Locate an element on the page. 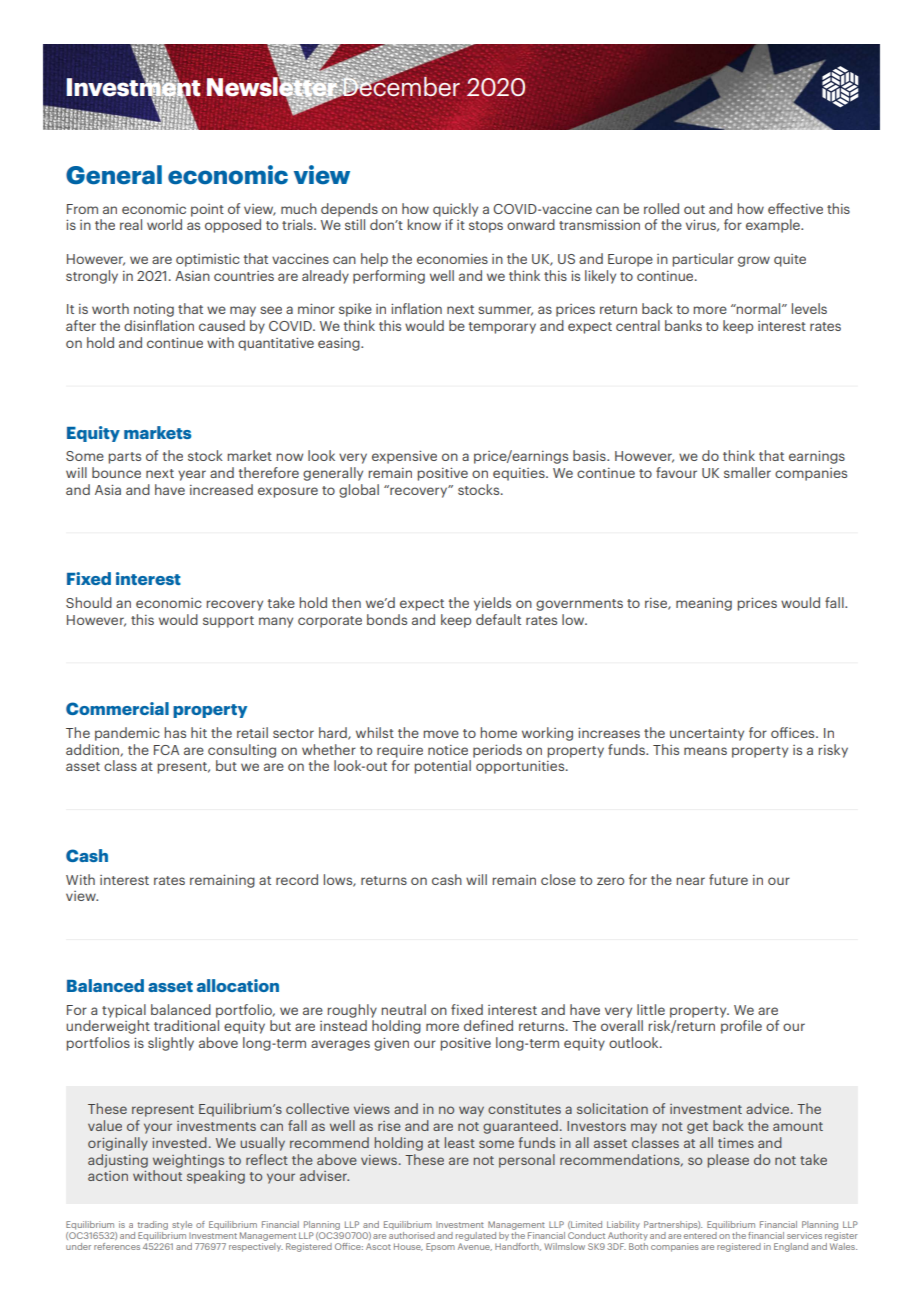 The width and height of the document is (924, 1308). world is located at coordinates (164, 224).
